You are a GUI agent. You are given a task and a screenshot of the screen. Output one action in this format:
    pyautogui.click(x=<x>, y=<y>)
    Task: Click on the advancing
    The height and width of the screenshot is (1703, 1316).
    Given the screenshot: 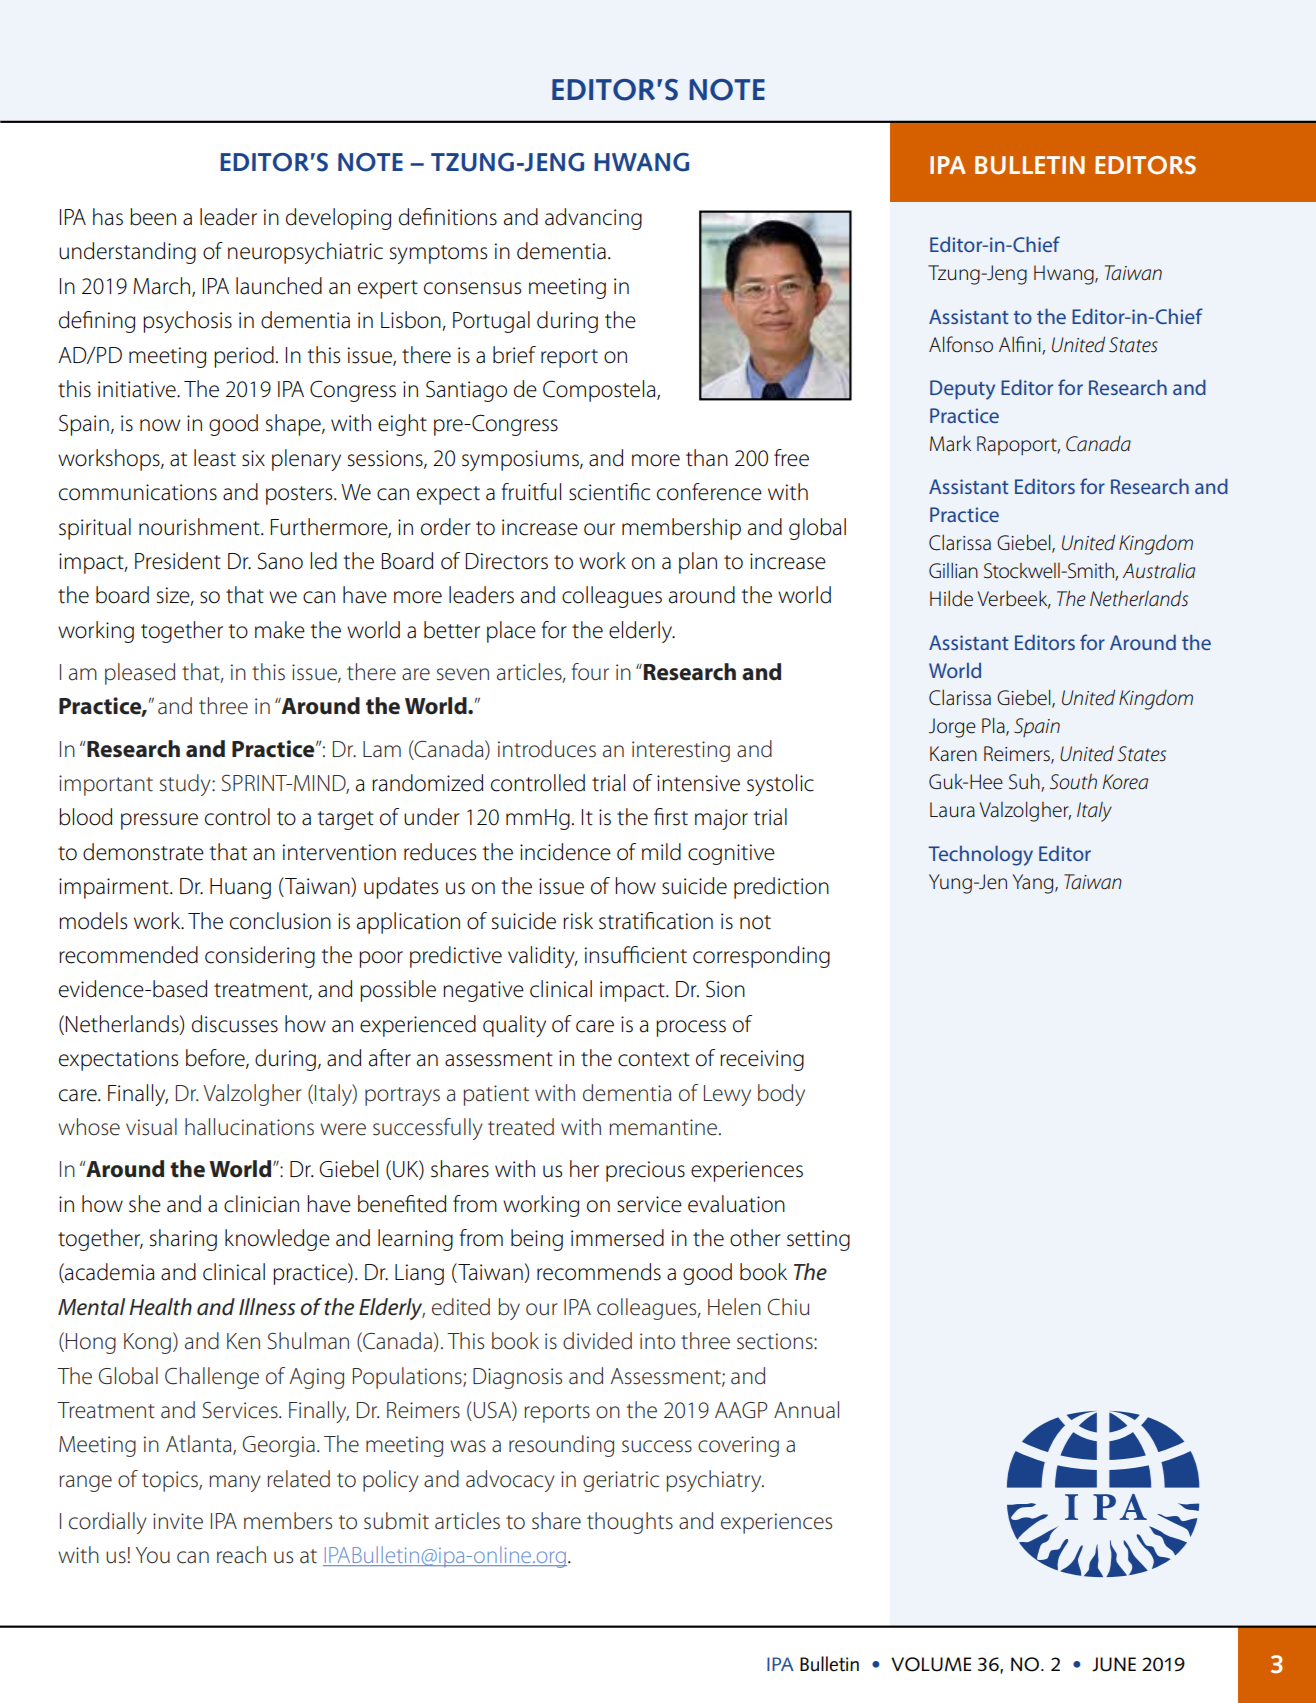 What is the action you would take?
    pyautogui.click(x=593, y=219)
